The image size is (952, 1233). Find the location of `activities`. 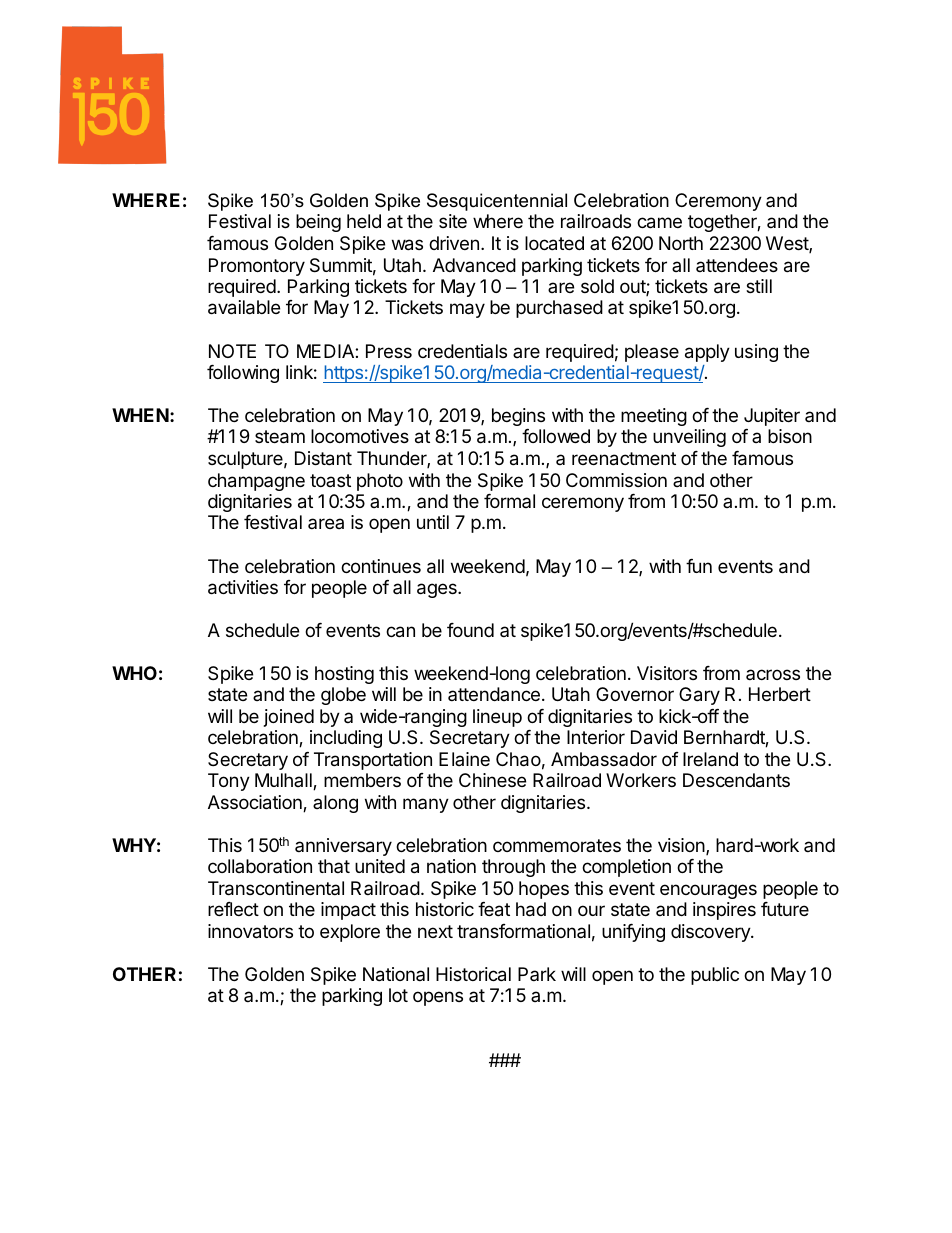

activities is located at coordinates (243, 587).
